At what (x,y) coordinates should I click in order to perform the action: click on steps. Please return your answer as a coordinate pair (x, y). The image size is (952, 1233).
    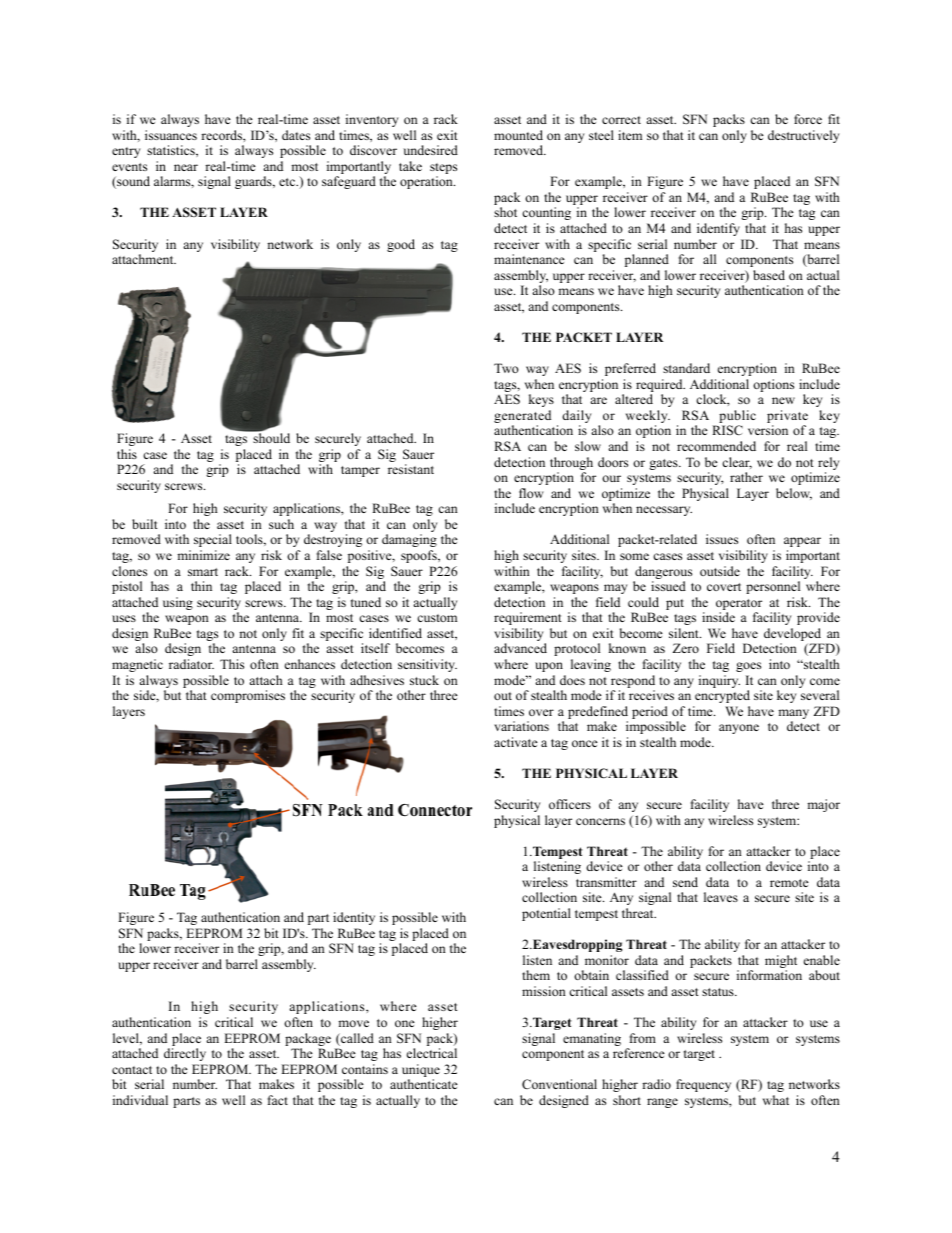
    Looking at the image, I should click on (443, 170).
